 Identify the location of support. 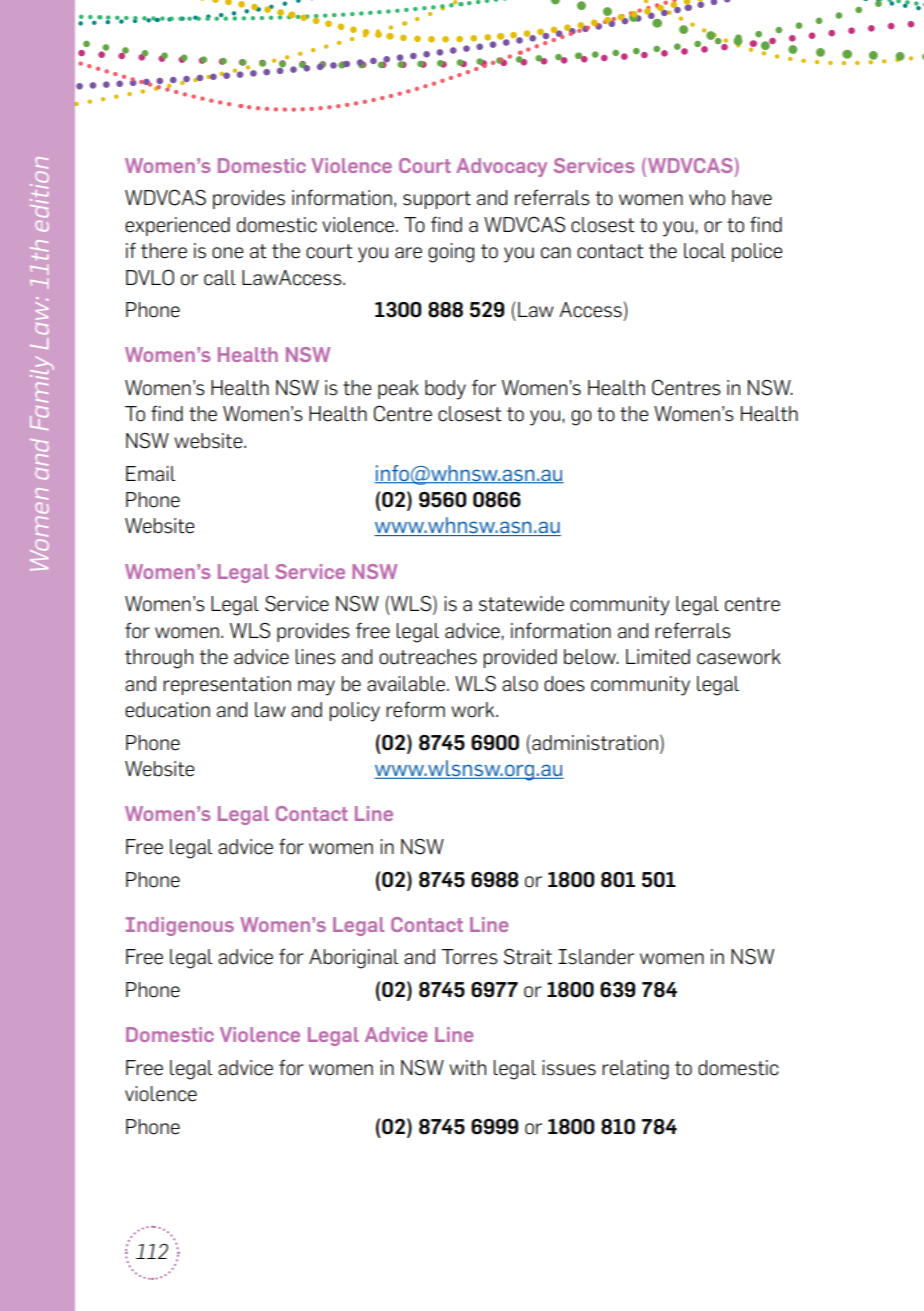
(437, 200).
